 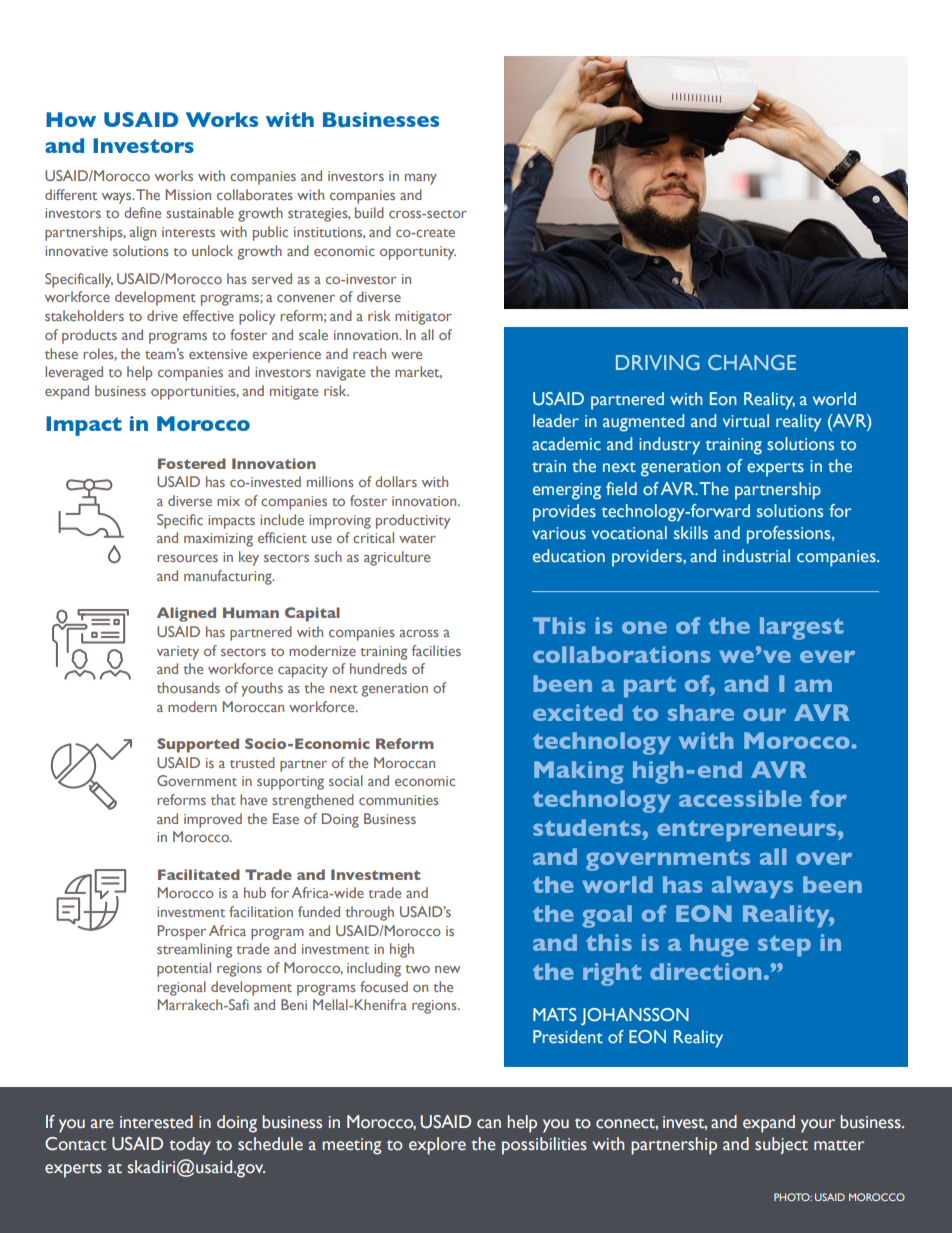 What do you see at coordinates (436, 650) in the document?
I see `facilities` at bounding box center [436, 650].
